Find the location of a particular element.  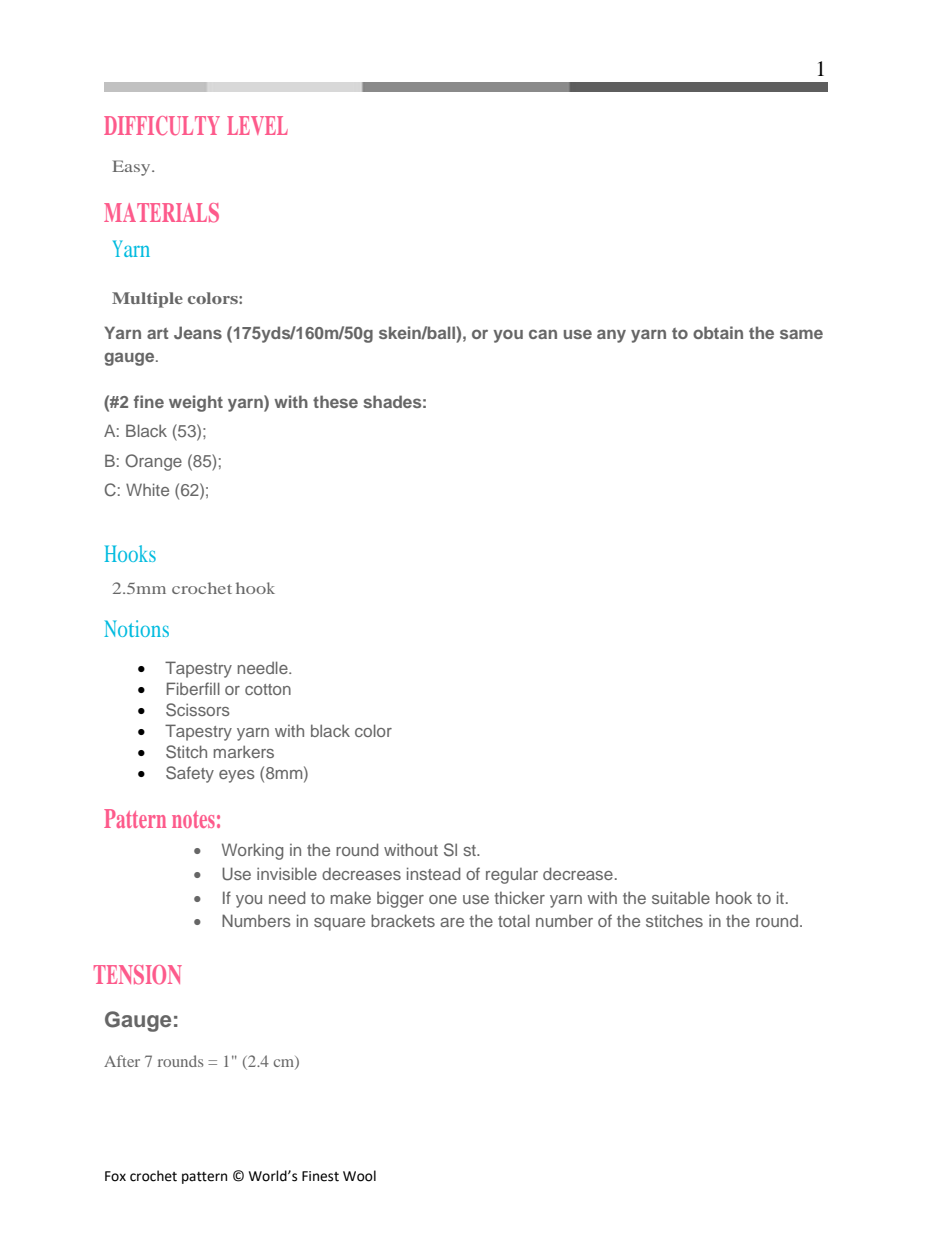

weight is located at coordinates (196, 403).
